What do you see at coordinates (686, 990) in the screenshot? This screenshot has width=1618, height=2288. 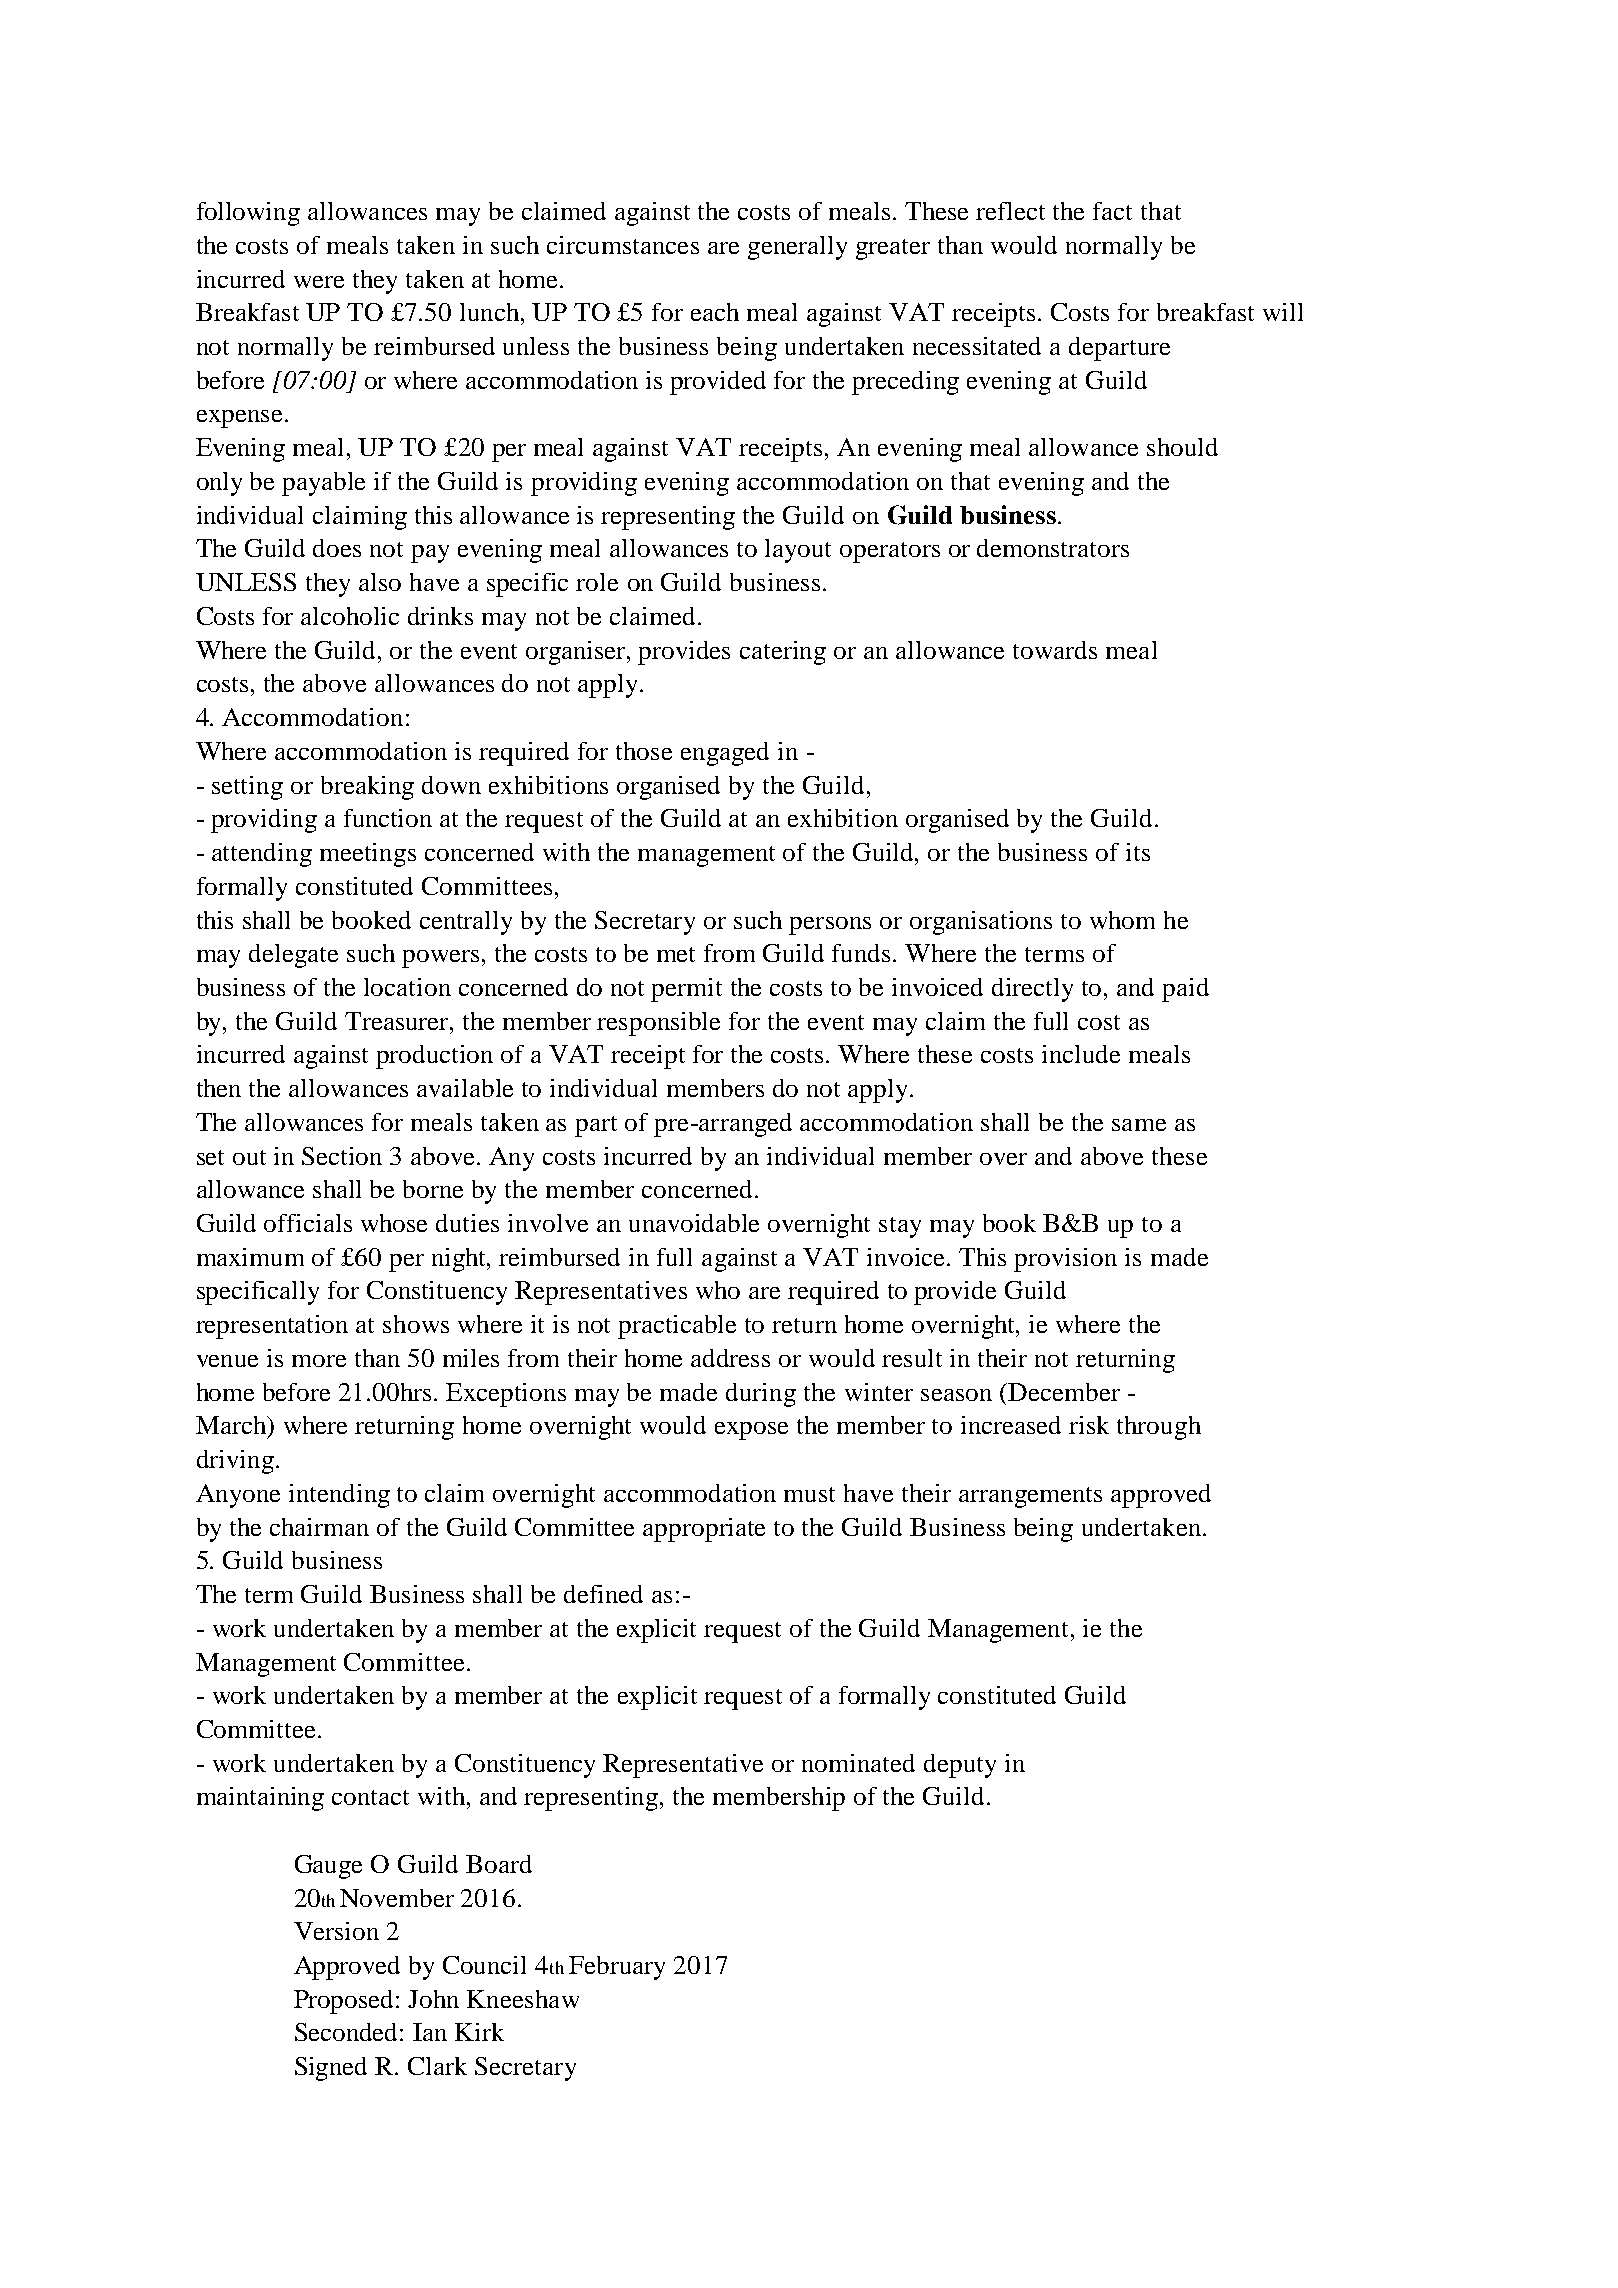 I see `permit` at bounding box center [686, 990].
